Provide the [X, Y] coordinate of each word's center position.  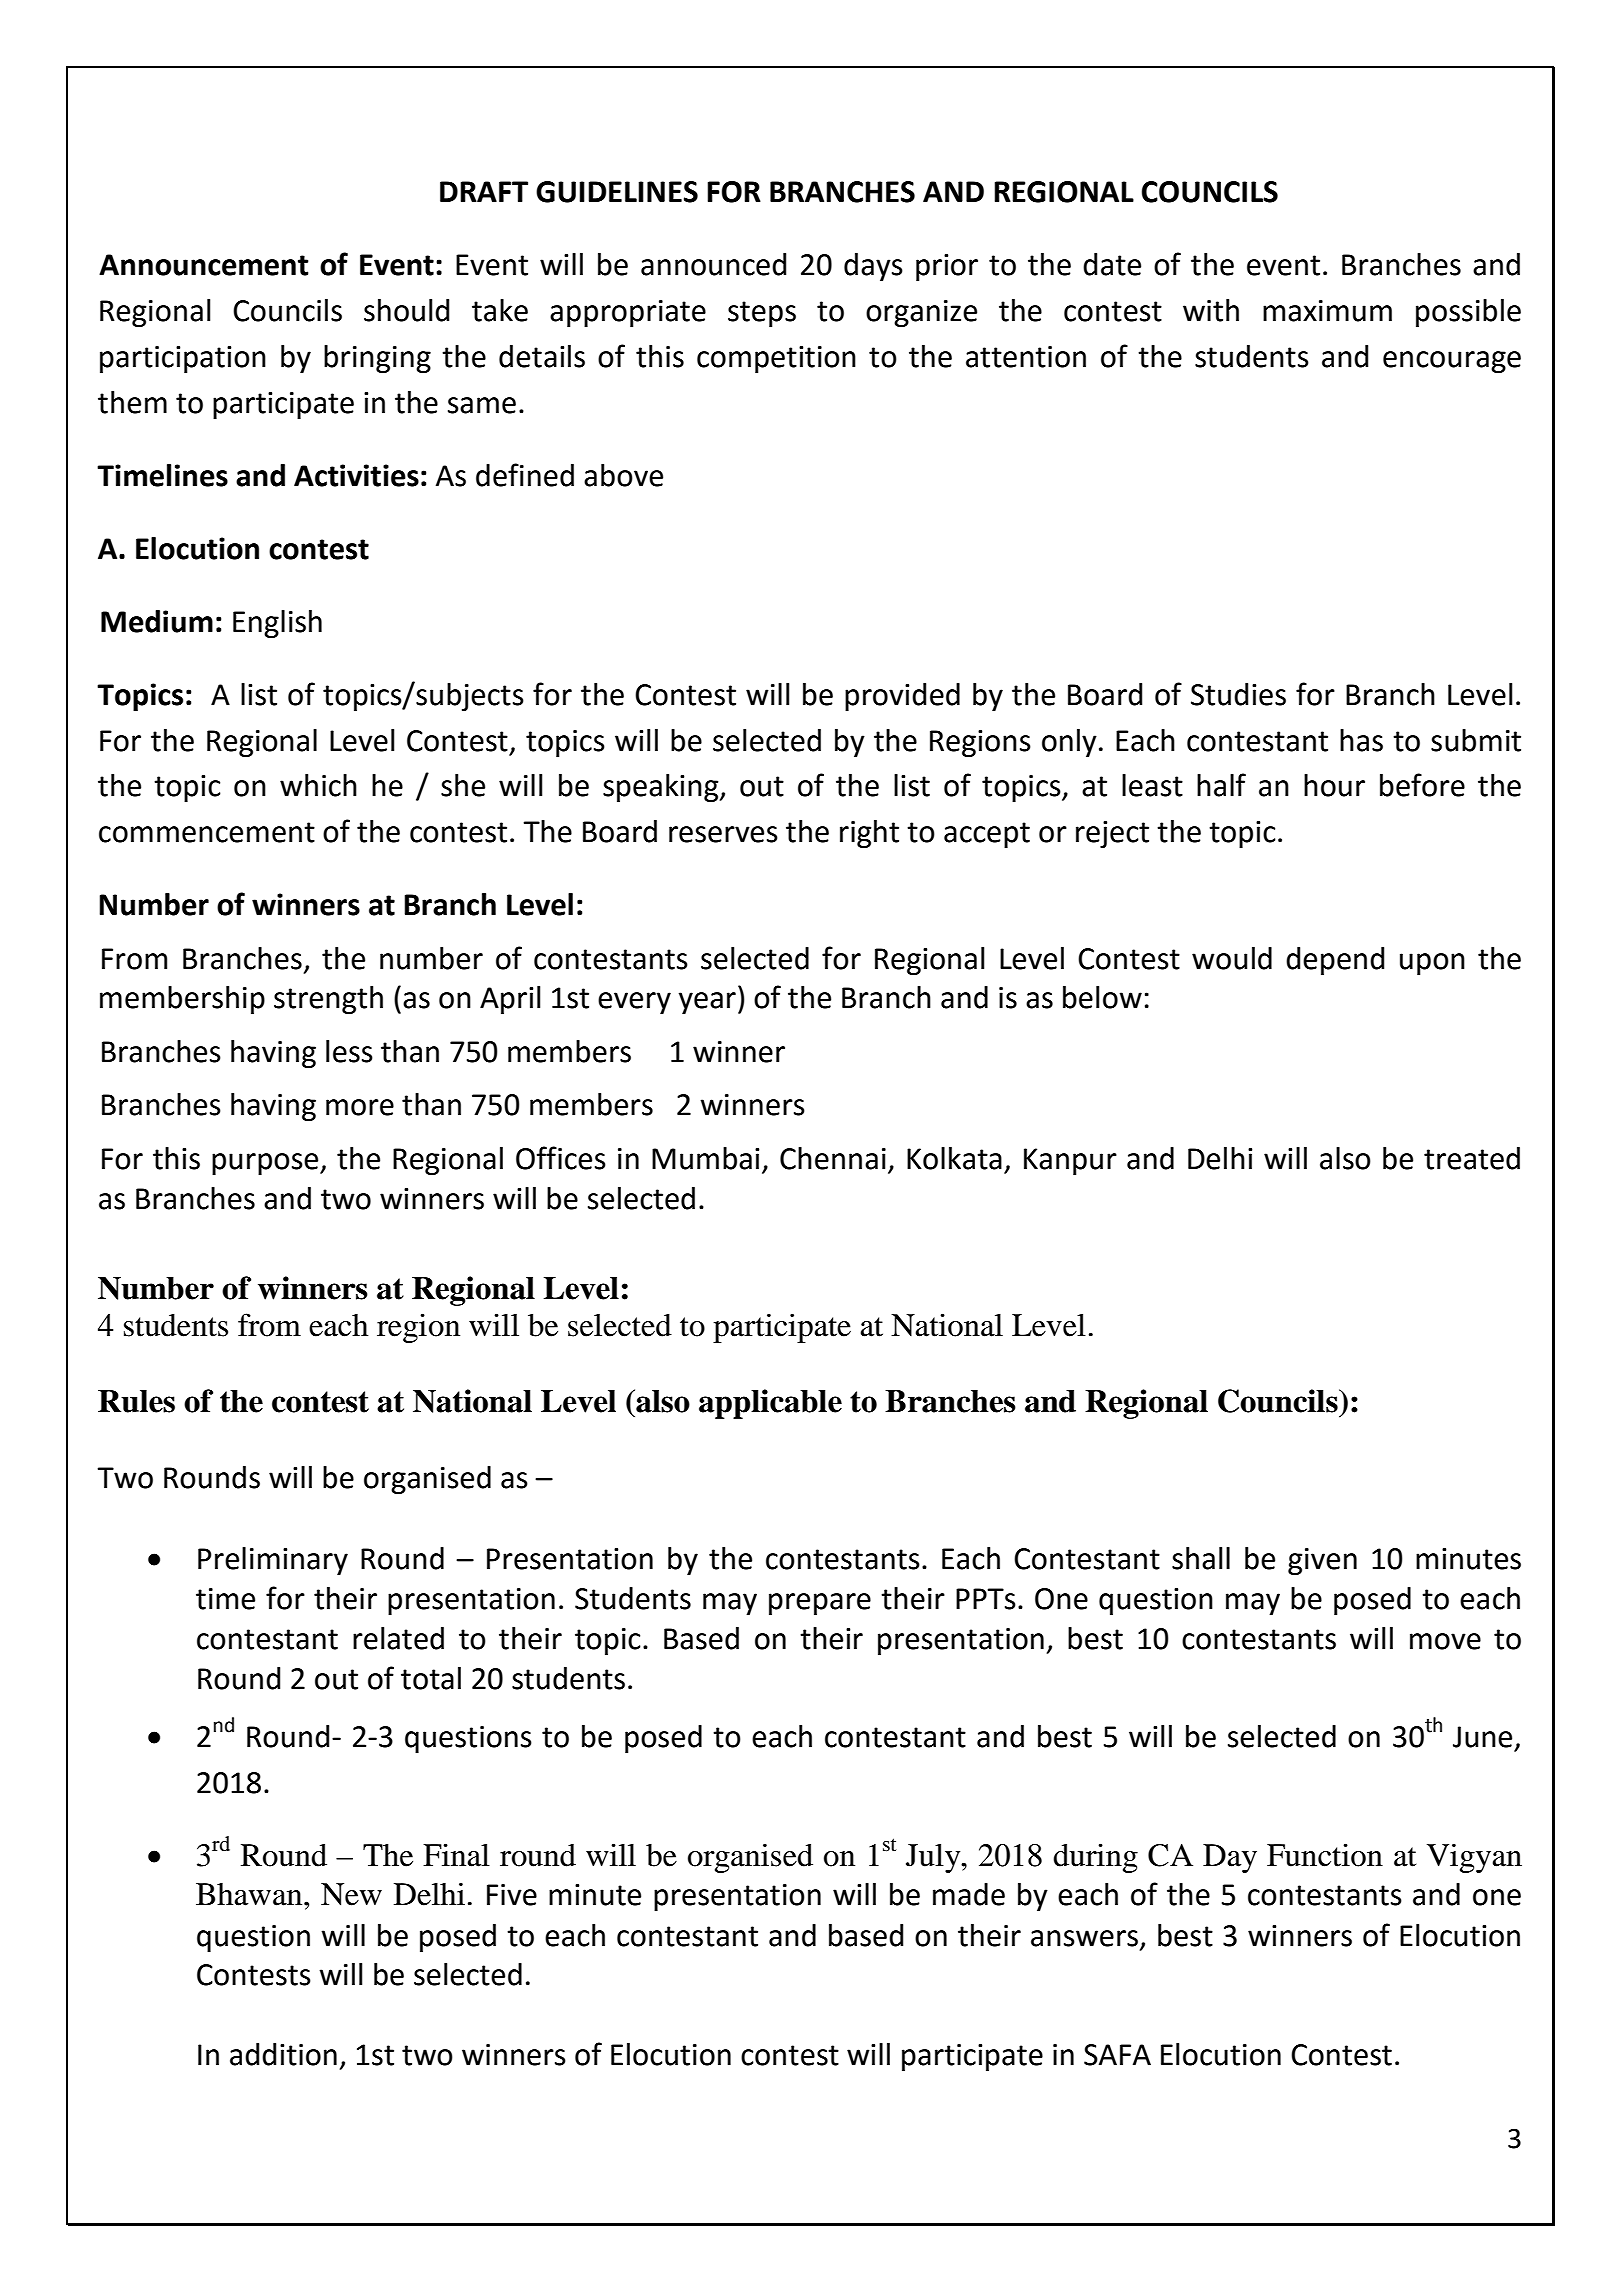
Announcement [204, 265]
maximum [1327, 311]
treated [1472, 1158]
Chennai [833, 1158]
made [969, 1894]
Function [1325, 1855]
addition [283, 2054]
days [873, 267]
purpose [266, 1164]
